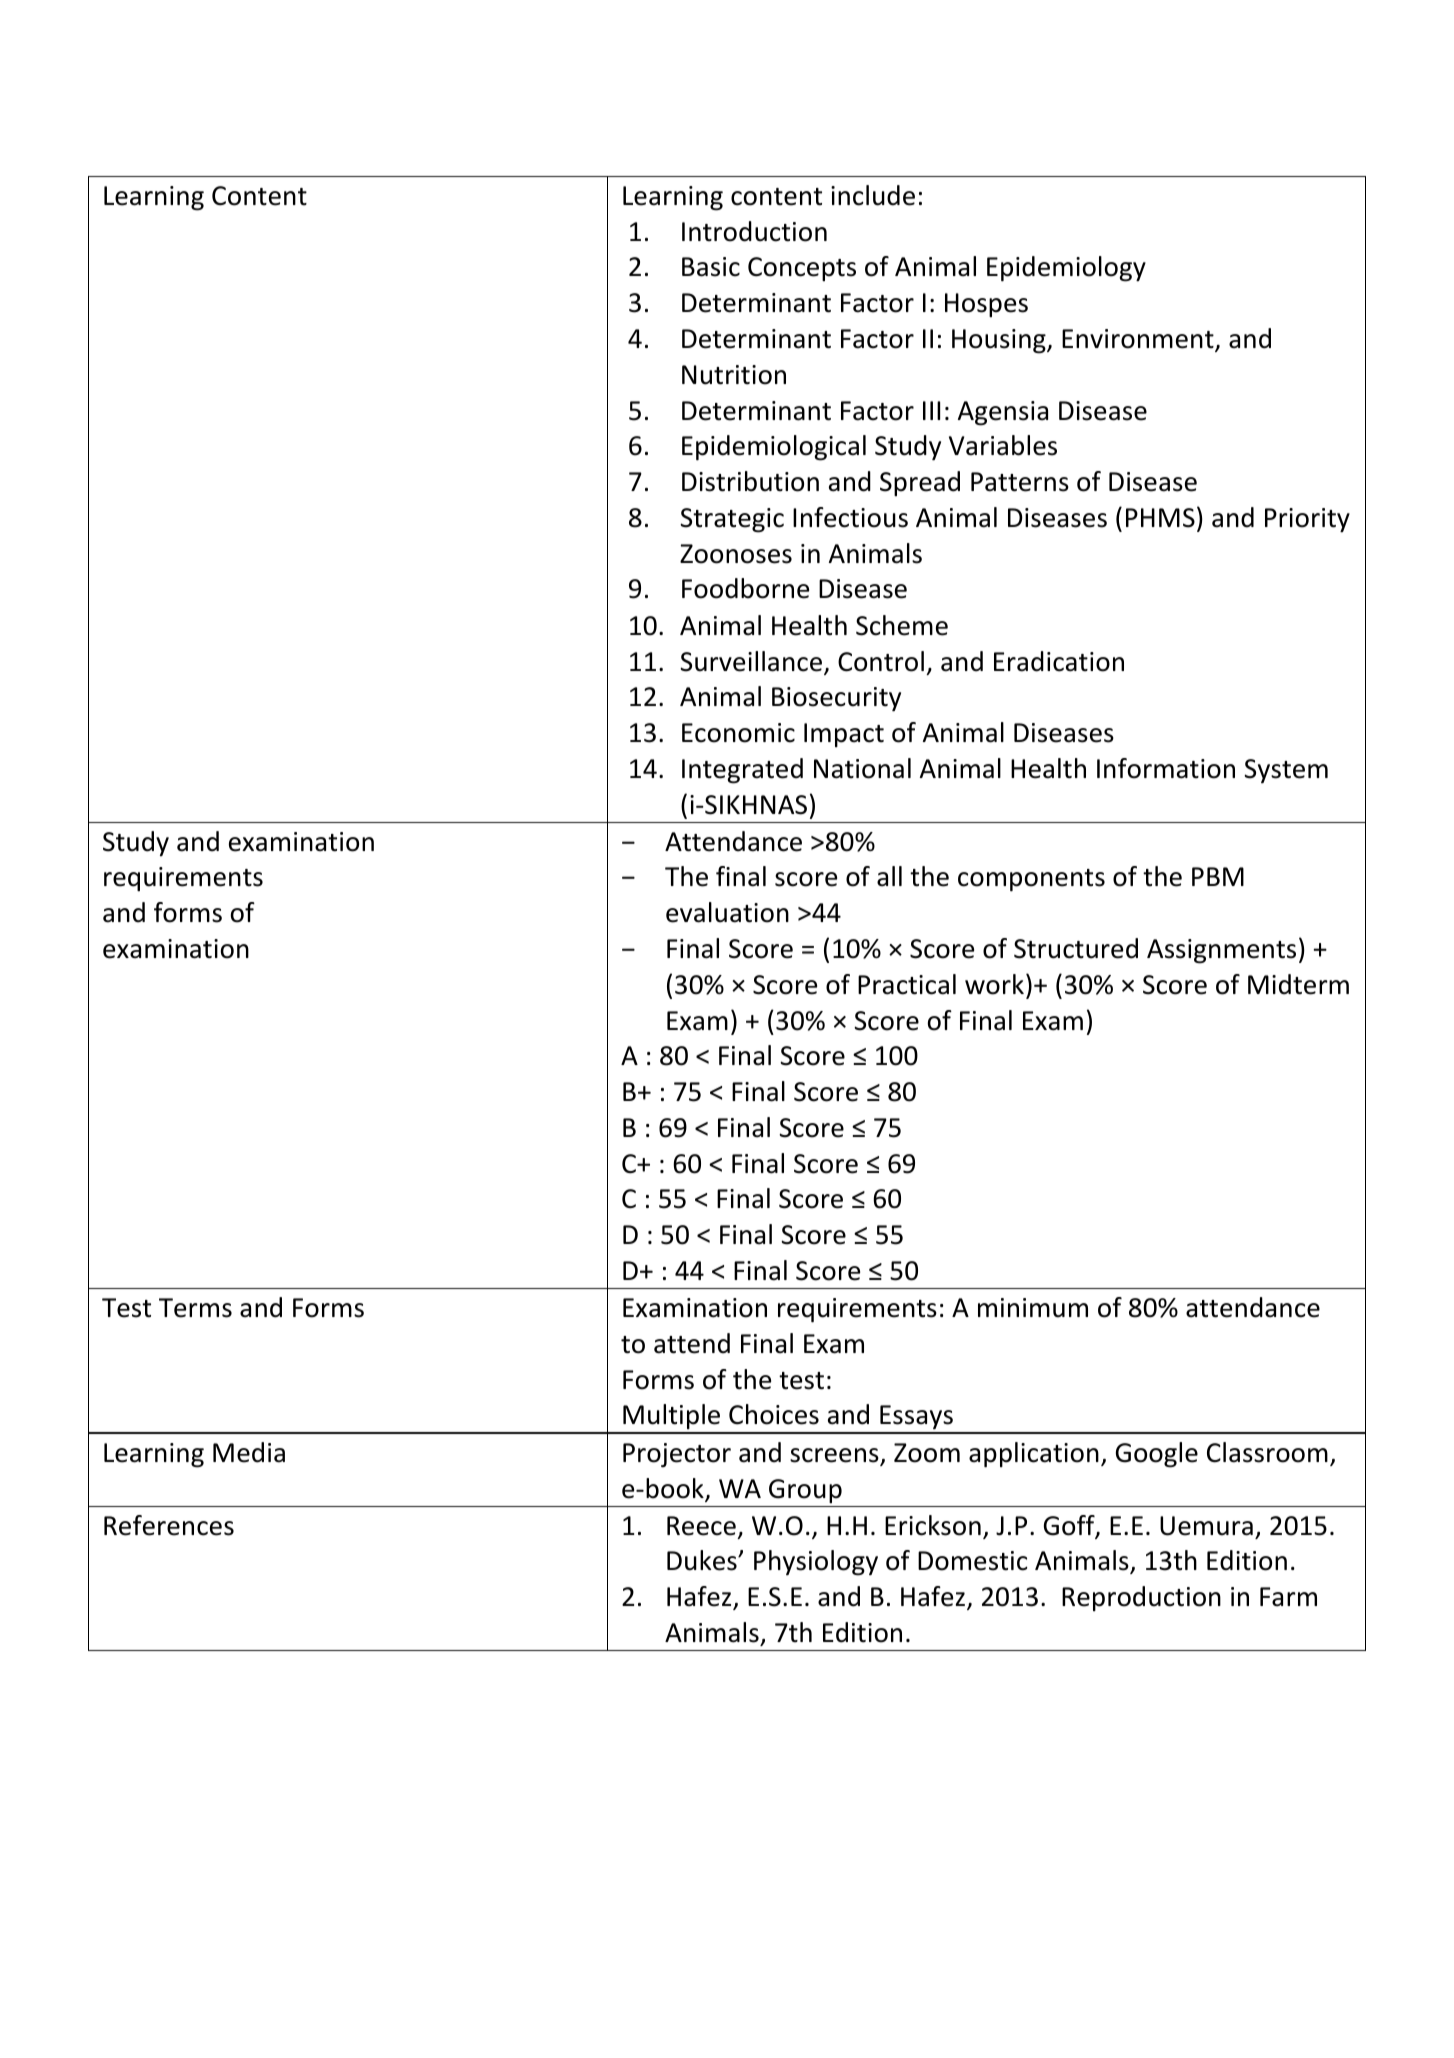  I want to click on Basic, so click(711, 267).
